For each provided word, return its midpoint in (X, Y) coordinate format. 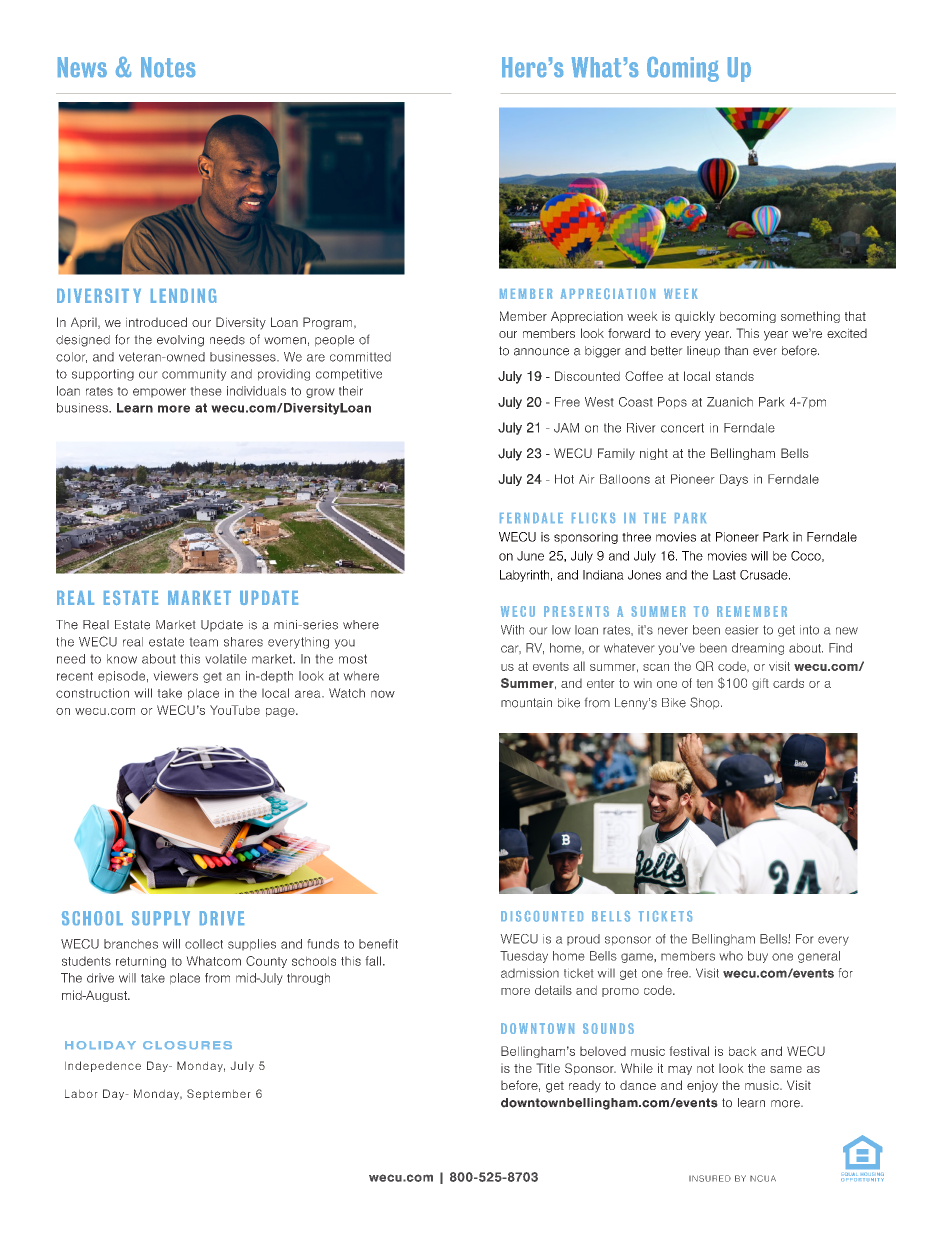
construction (92, 693)
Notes (168, 67)
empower (159, 393)
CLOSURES (187, 1045)
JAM (566, 428)
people (334, 341)
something (810, 317)
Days (734, 480)
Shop (706, 703)
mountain (526, 703)
